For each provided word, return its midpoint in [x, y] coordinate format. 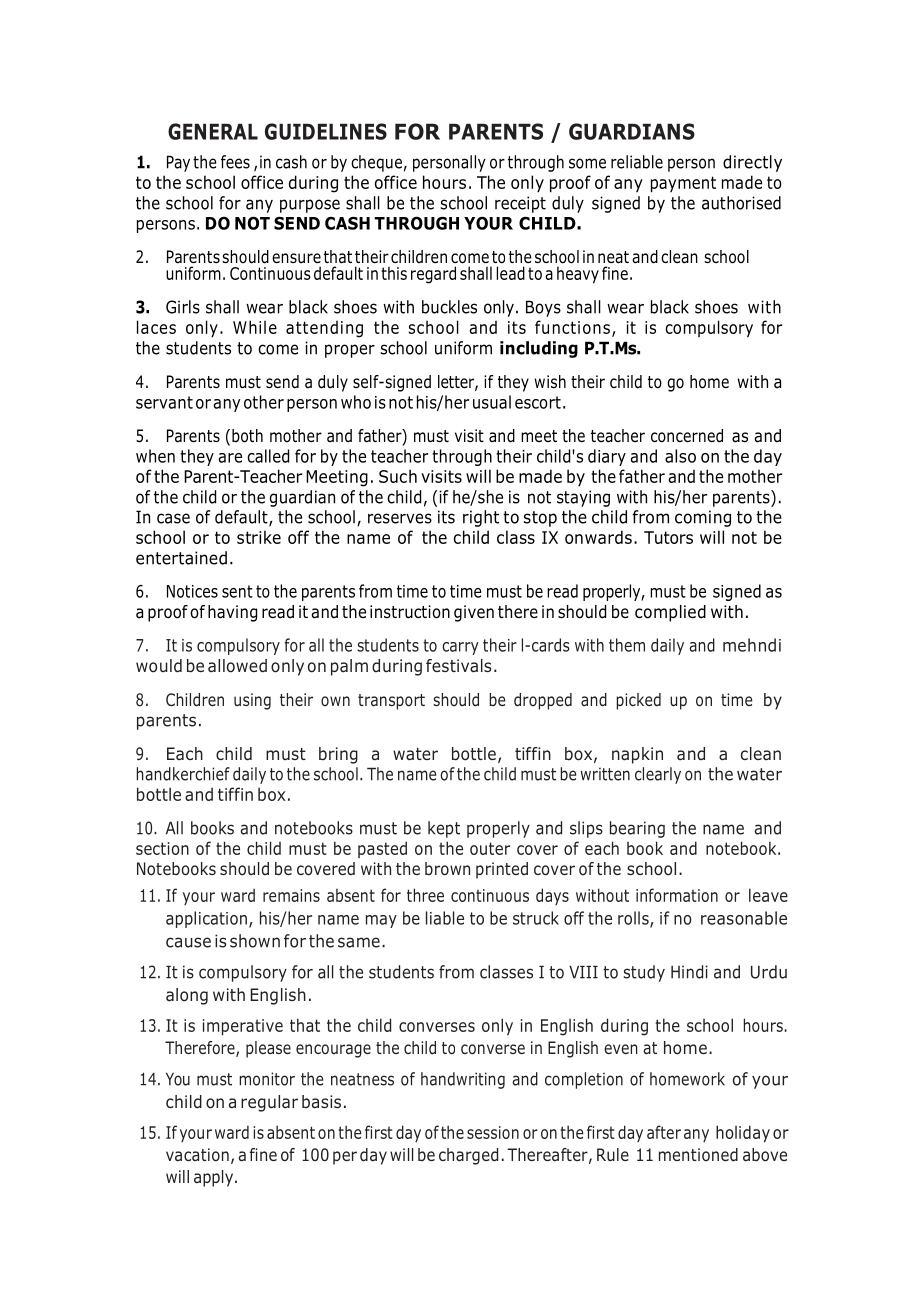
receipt [520, 204]
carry [460, 648]
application [206, 919]
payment [683, 184]
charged [468, 1156]
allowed [237, 666]
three [425, 895]
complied [670, 613]
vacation [197, 1155]
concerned [687, 436]
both [247, 436]
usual [492, 402]
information [677, 895]
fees [235, 162]
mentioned [698, 1155]
